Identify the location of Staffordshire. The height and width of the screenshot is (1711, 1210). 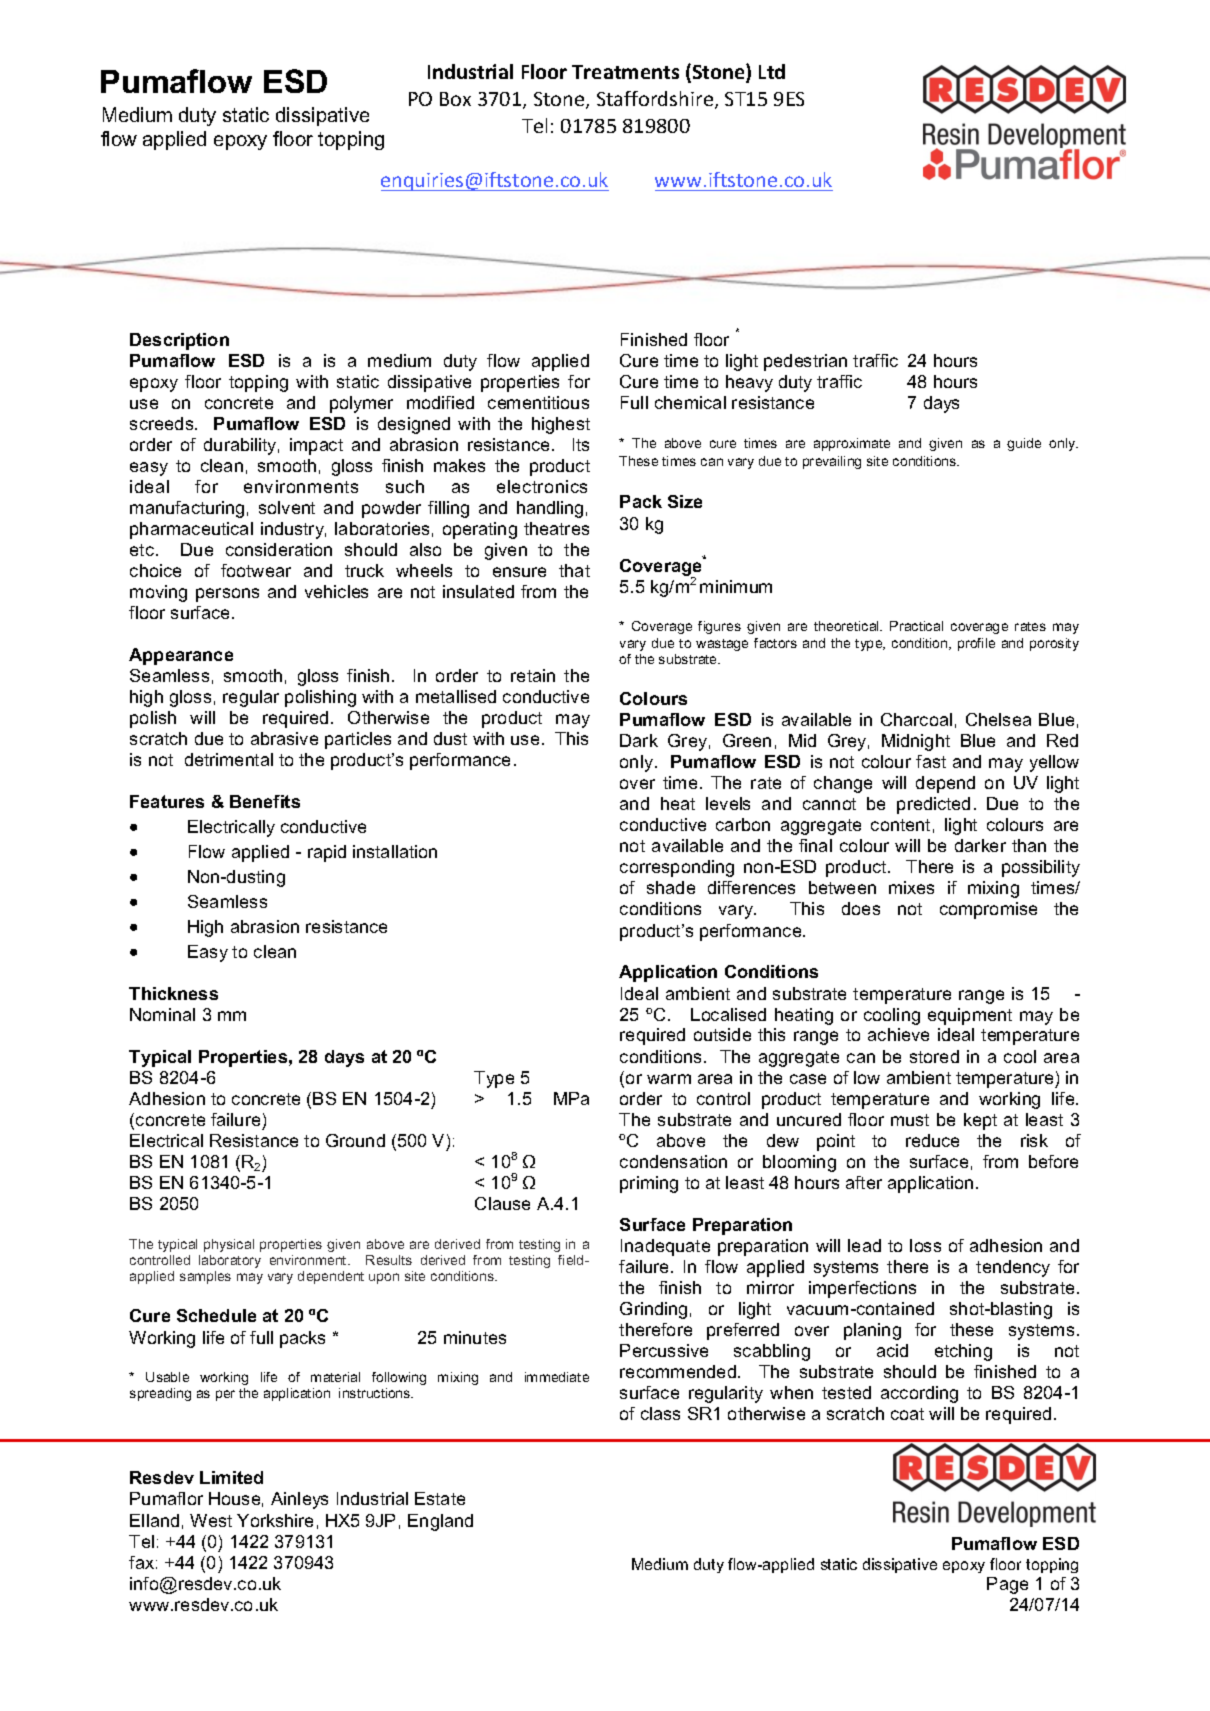
(656, 100).
